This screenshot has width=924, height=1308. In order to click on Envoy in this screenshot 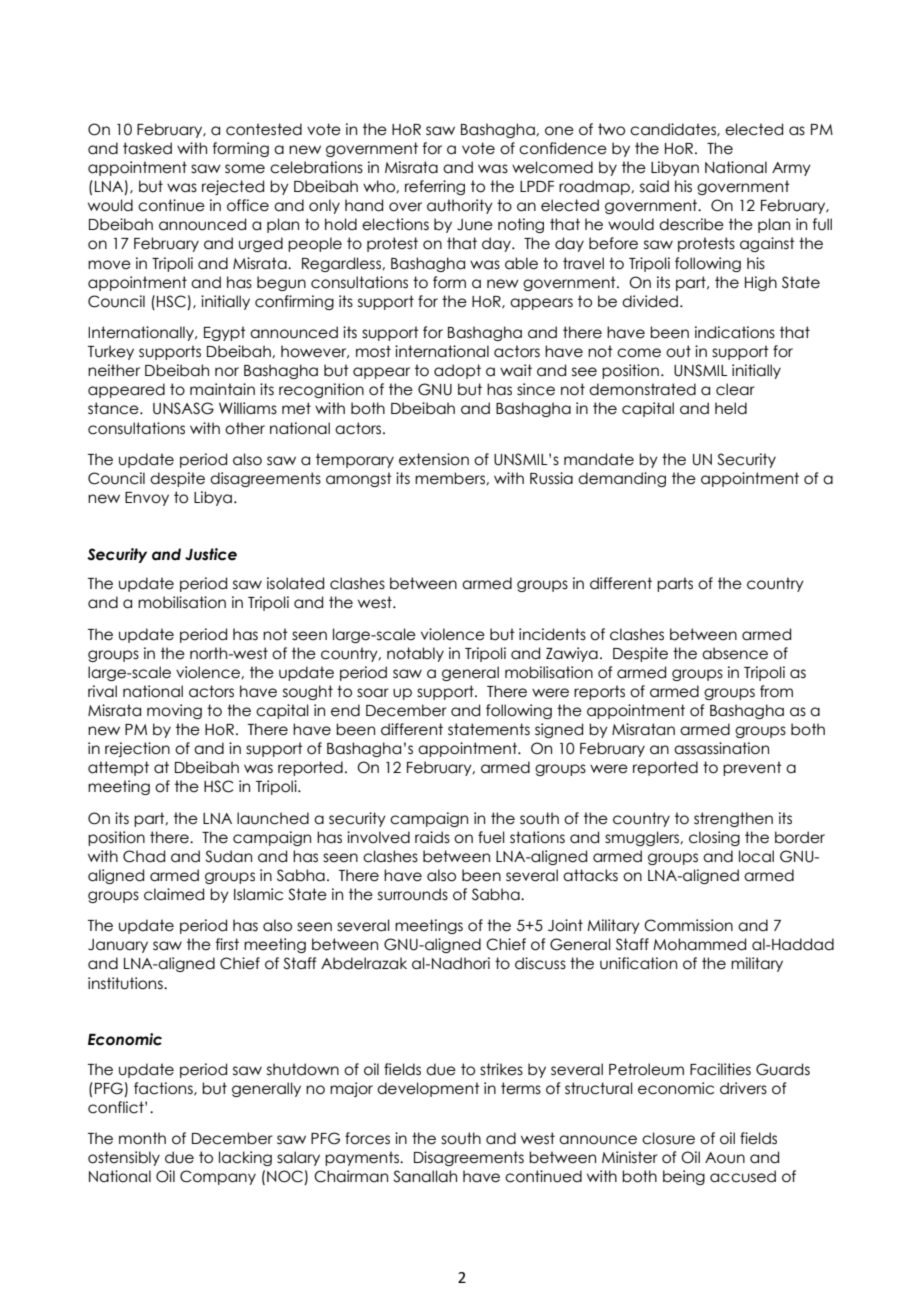, I will do `click(147, 499)`.
